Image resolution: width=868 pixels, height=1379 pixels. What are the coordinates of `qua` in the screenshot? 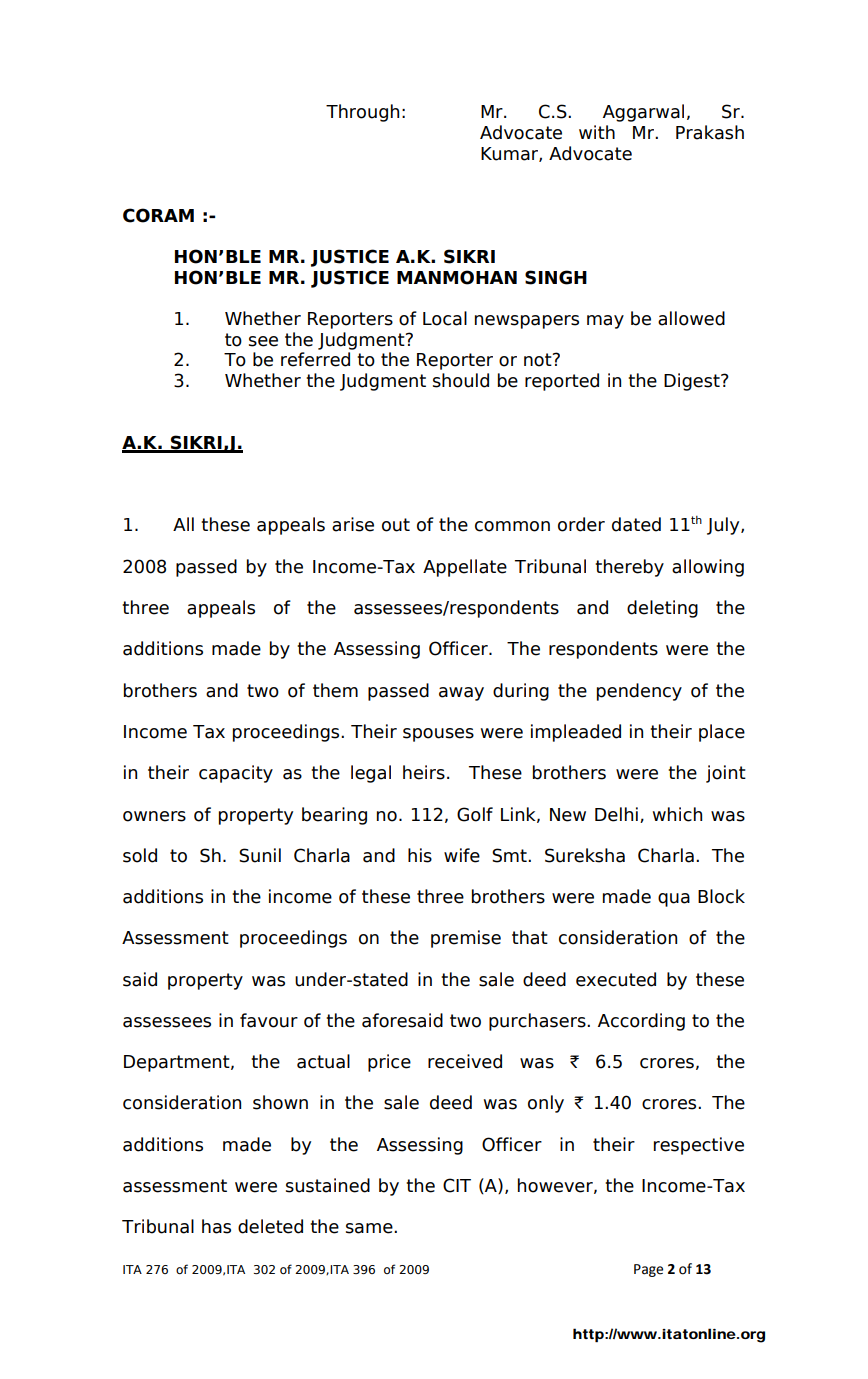 It's located at (674, 900).
